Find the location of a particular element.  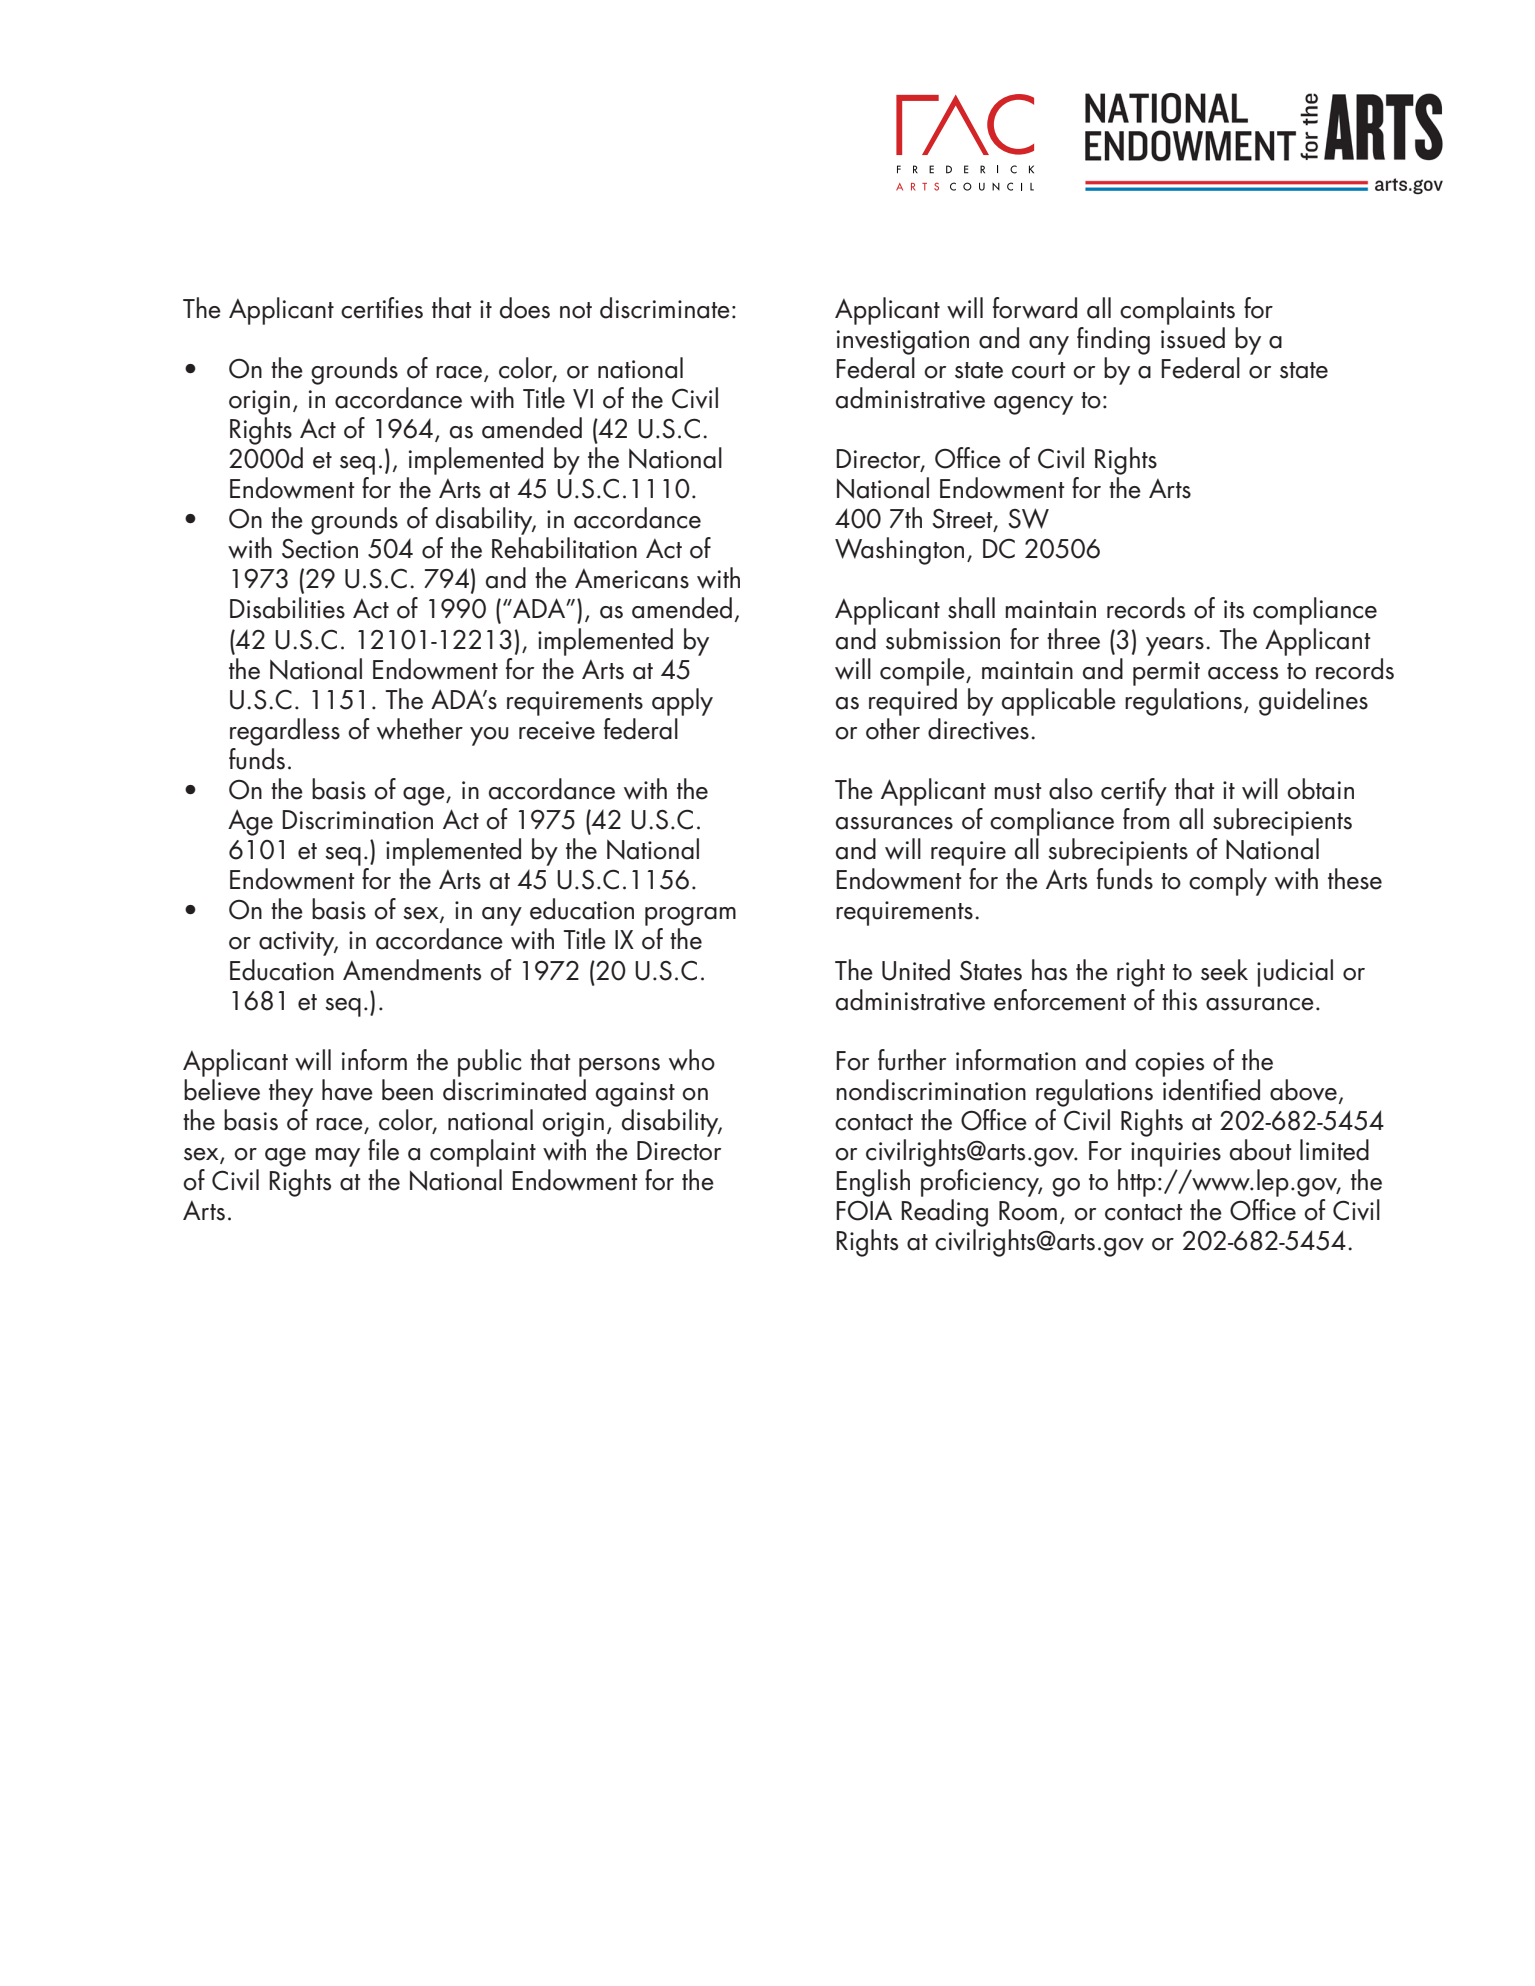

may is located at coordinates (338, 1157).
